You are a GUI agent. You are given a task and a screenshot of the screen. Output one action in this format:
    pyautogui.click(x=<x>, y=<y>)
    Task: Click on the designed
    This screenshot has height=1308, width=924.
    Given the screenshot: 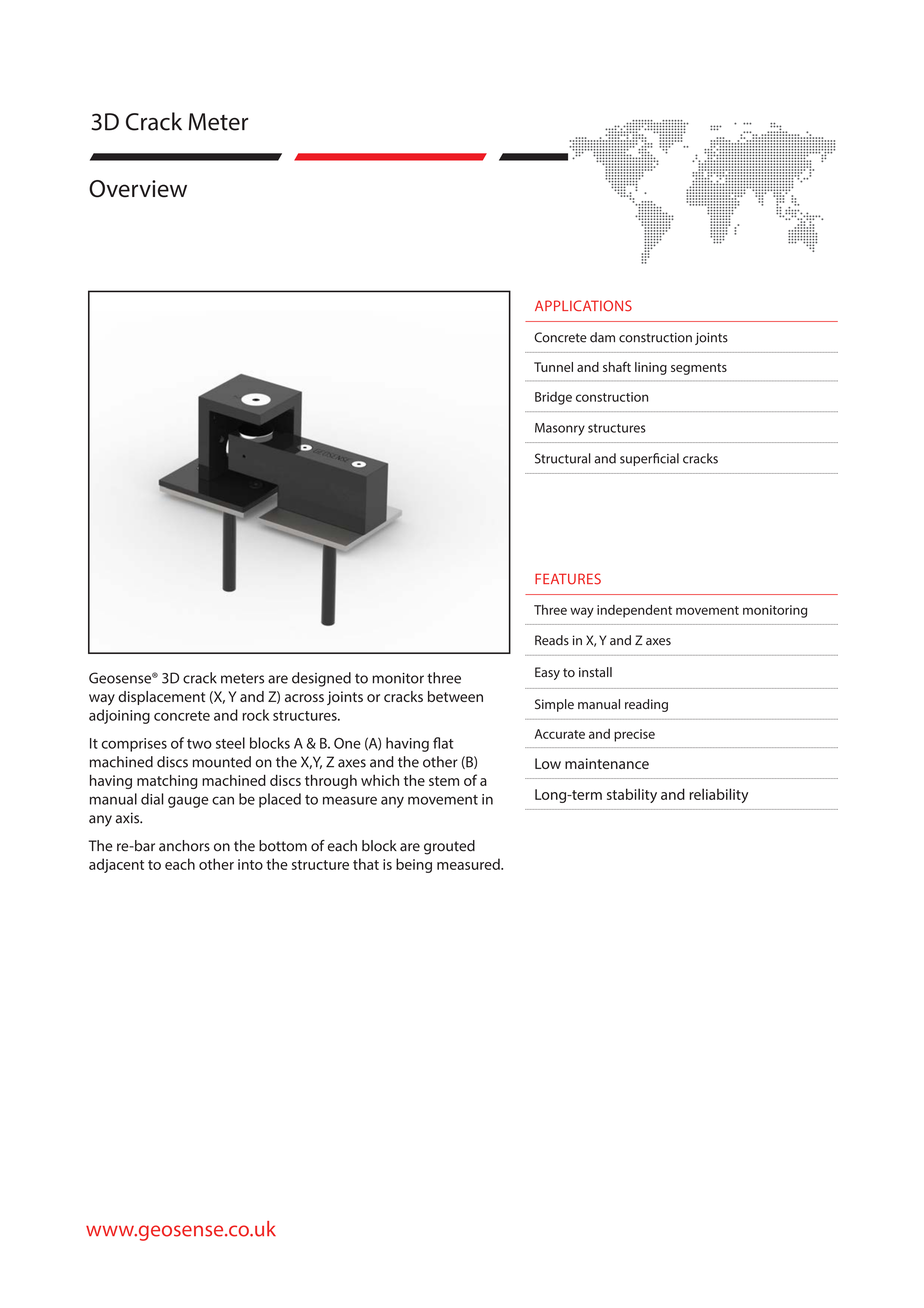 What is the action you would take?
    pyautogui.click(x=321, y=679)
